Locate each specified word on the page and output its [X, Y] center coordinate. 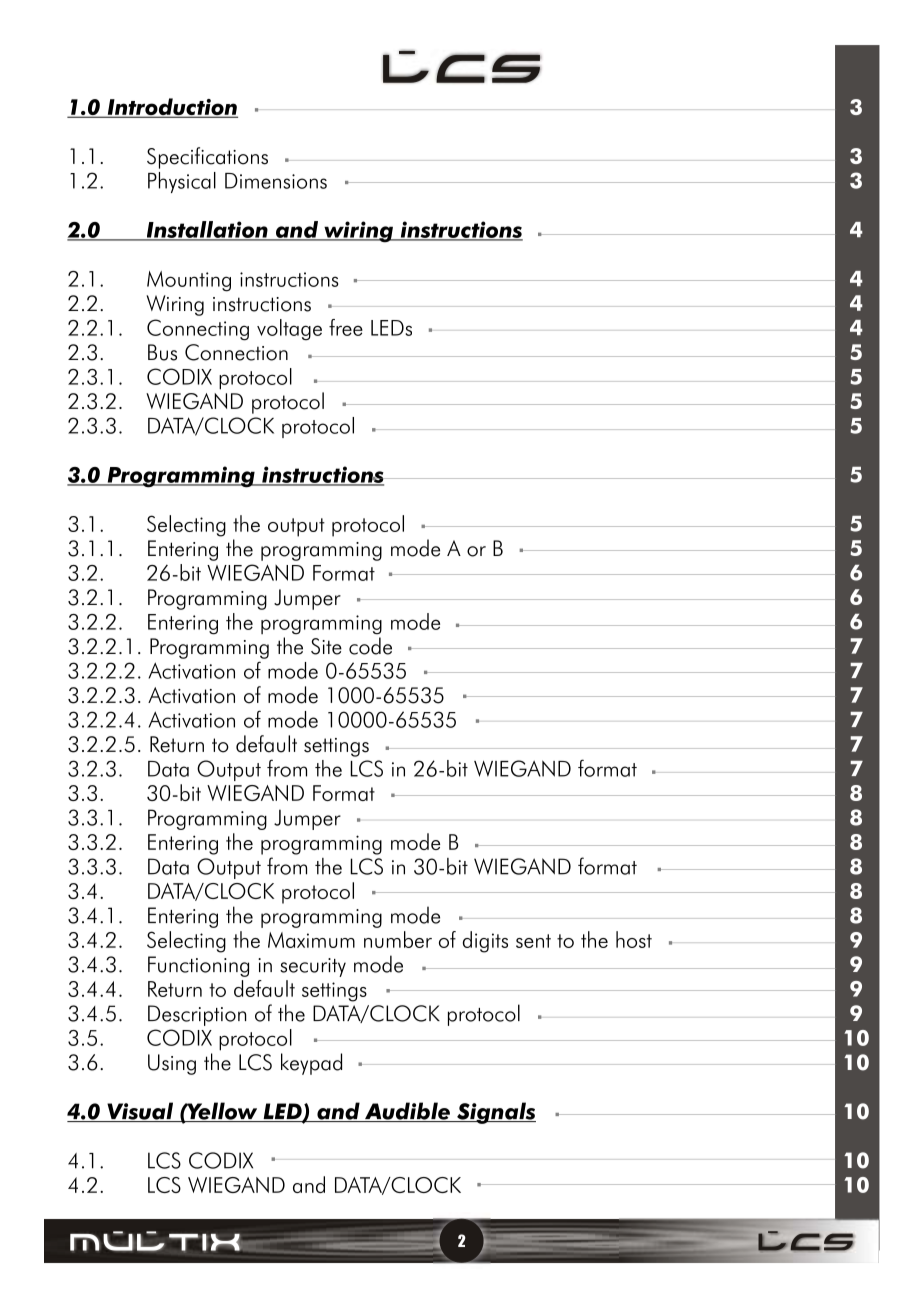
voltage [289, 329]
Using [172, 1064]
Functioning [198, 966]
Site [326, 646]
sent [533, 941]
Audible [407, 1112]
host [634, 939]
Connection [236, 352]
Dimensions [276, 181]
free [346, 327]
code [370, 646]
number [398, 939]
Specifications [207, 158]
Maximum [311, 940]
